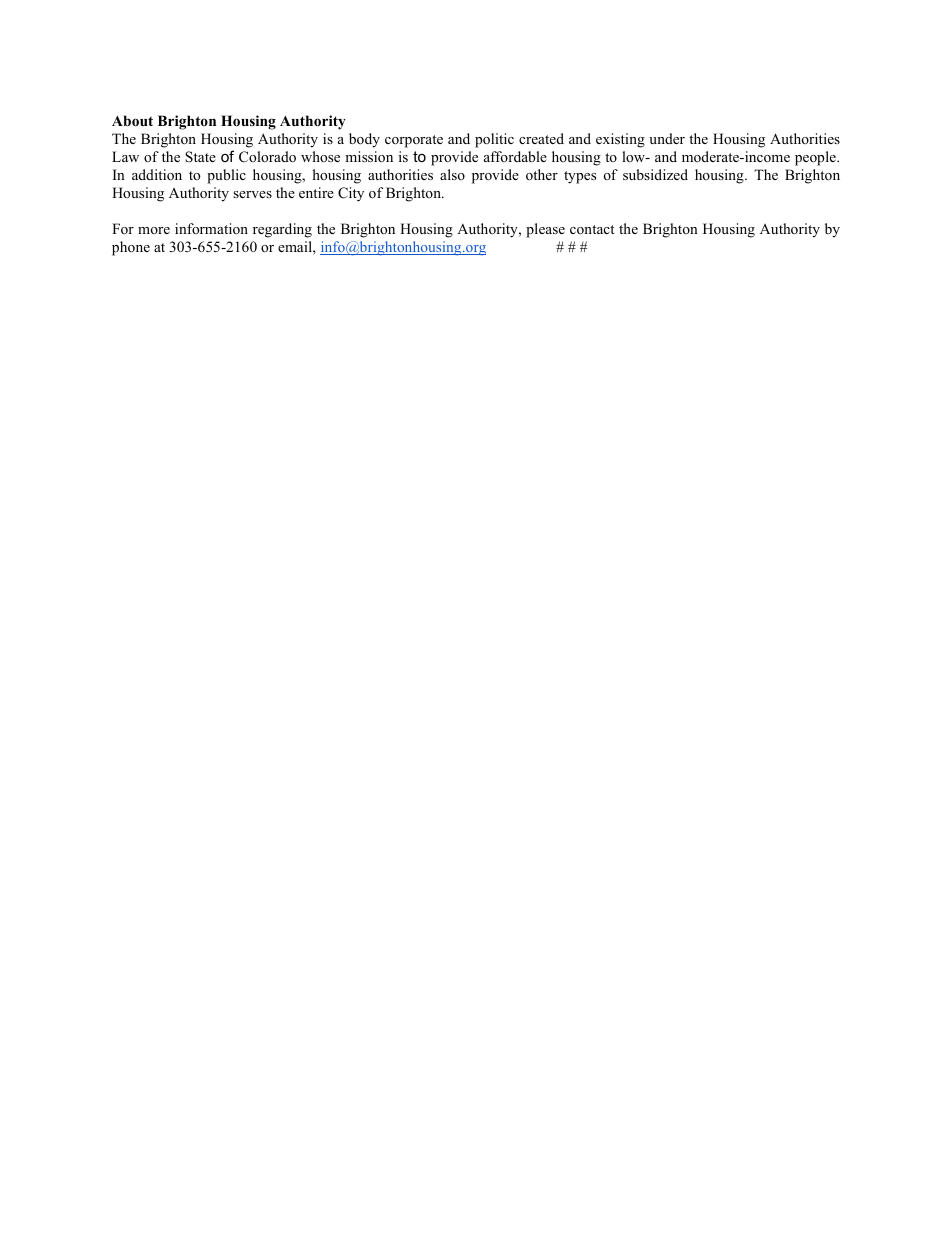  What do you see at coordinates (592, 229) in the screenshot?
I see `contact` at bounding box center [592, 229].
